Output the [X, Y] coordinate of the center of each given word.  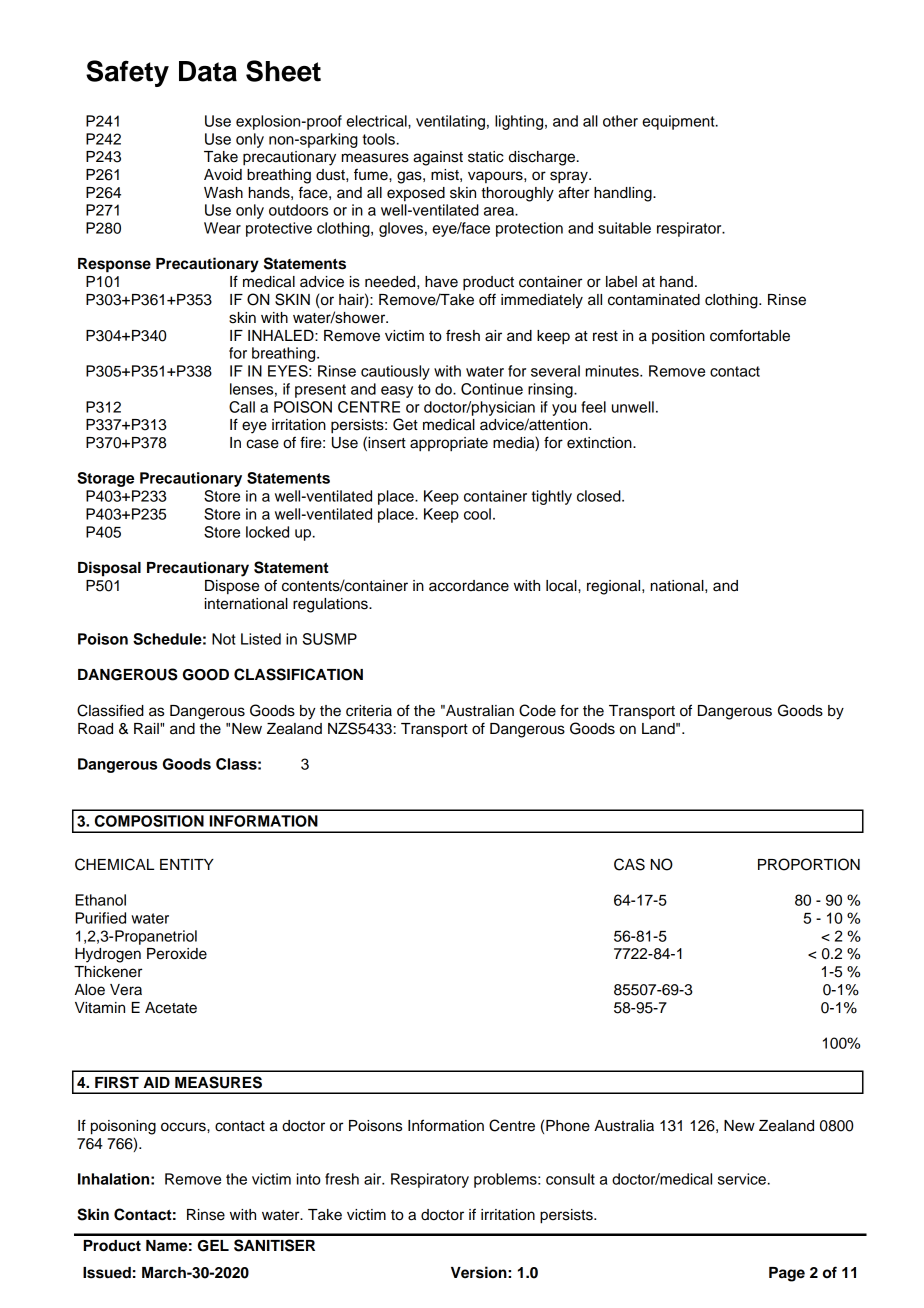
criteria [369, 711]
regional [615, 587]
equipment [679, 122]
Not [224, 639]
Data [208, 71]
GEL [213, 1246]
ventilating [450, 122]
